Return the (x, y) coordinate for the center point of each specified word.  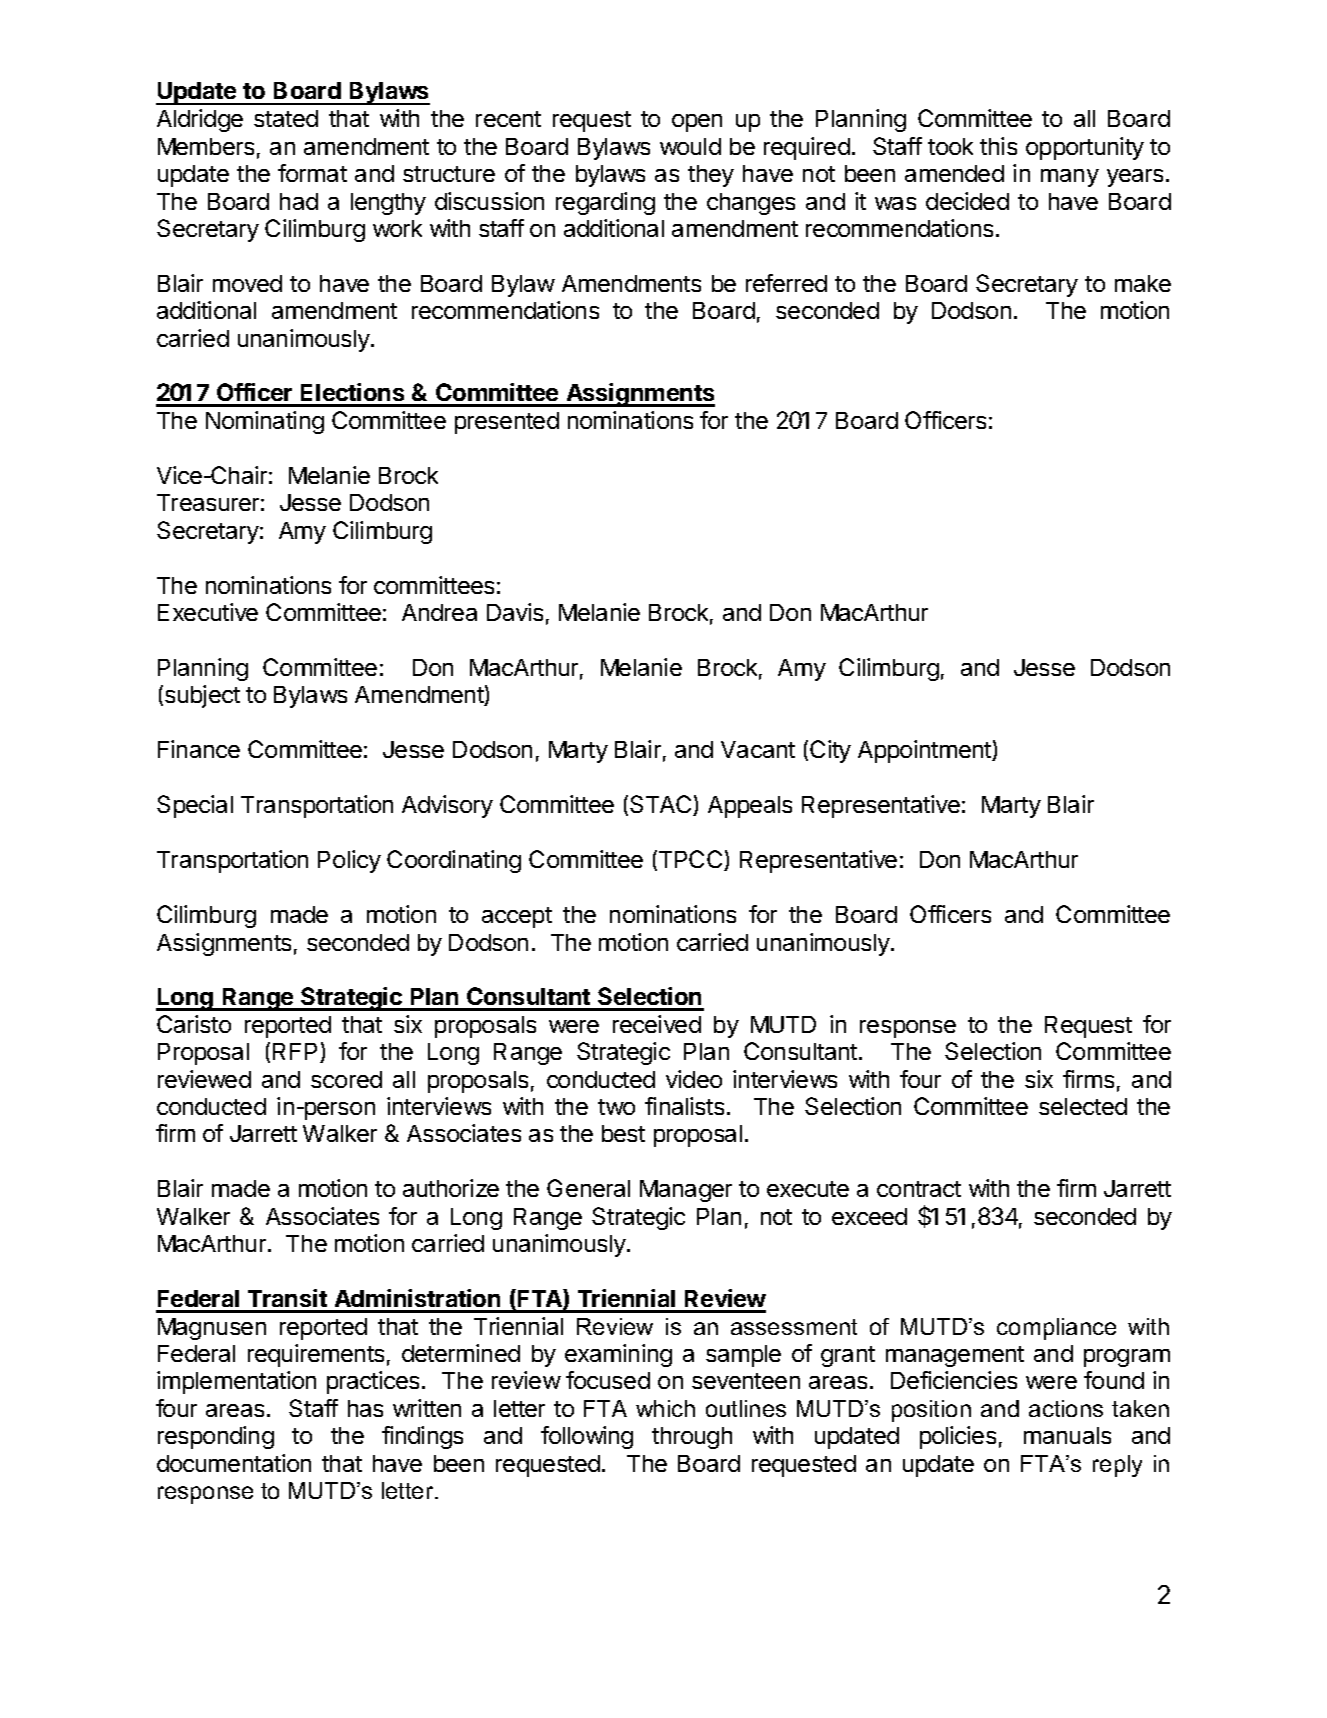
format (312, 173)
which (665, 1408)
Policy (349, 861)
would (690, 146)
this (998, 146)
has (365, 1408)
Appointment (925, 751)
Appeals (750, 807)
